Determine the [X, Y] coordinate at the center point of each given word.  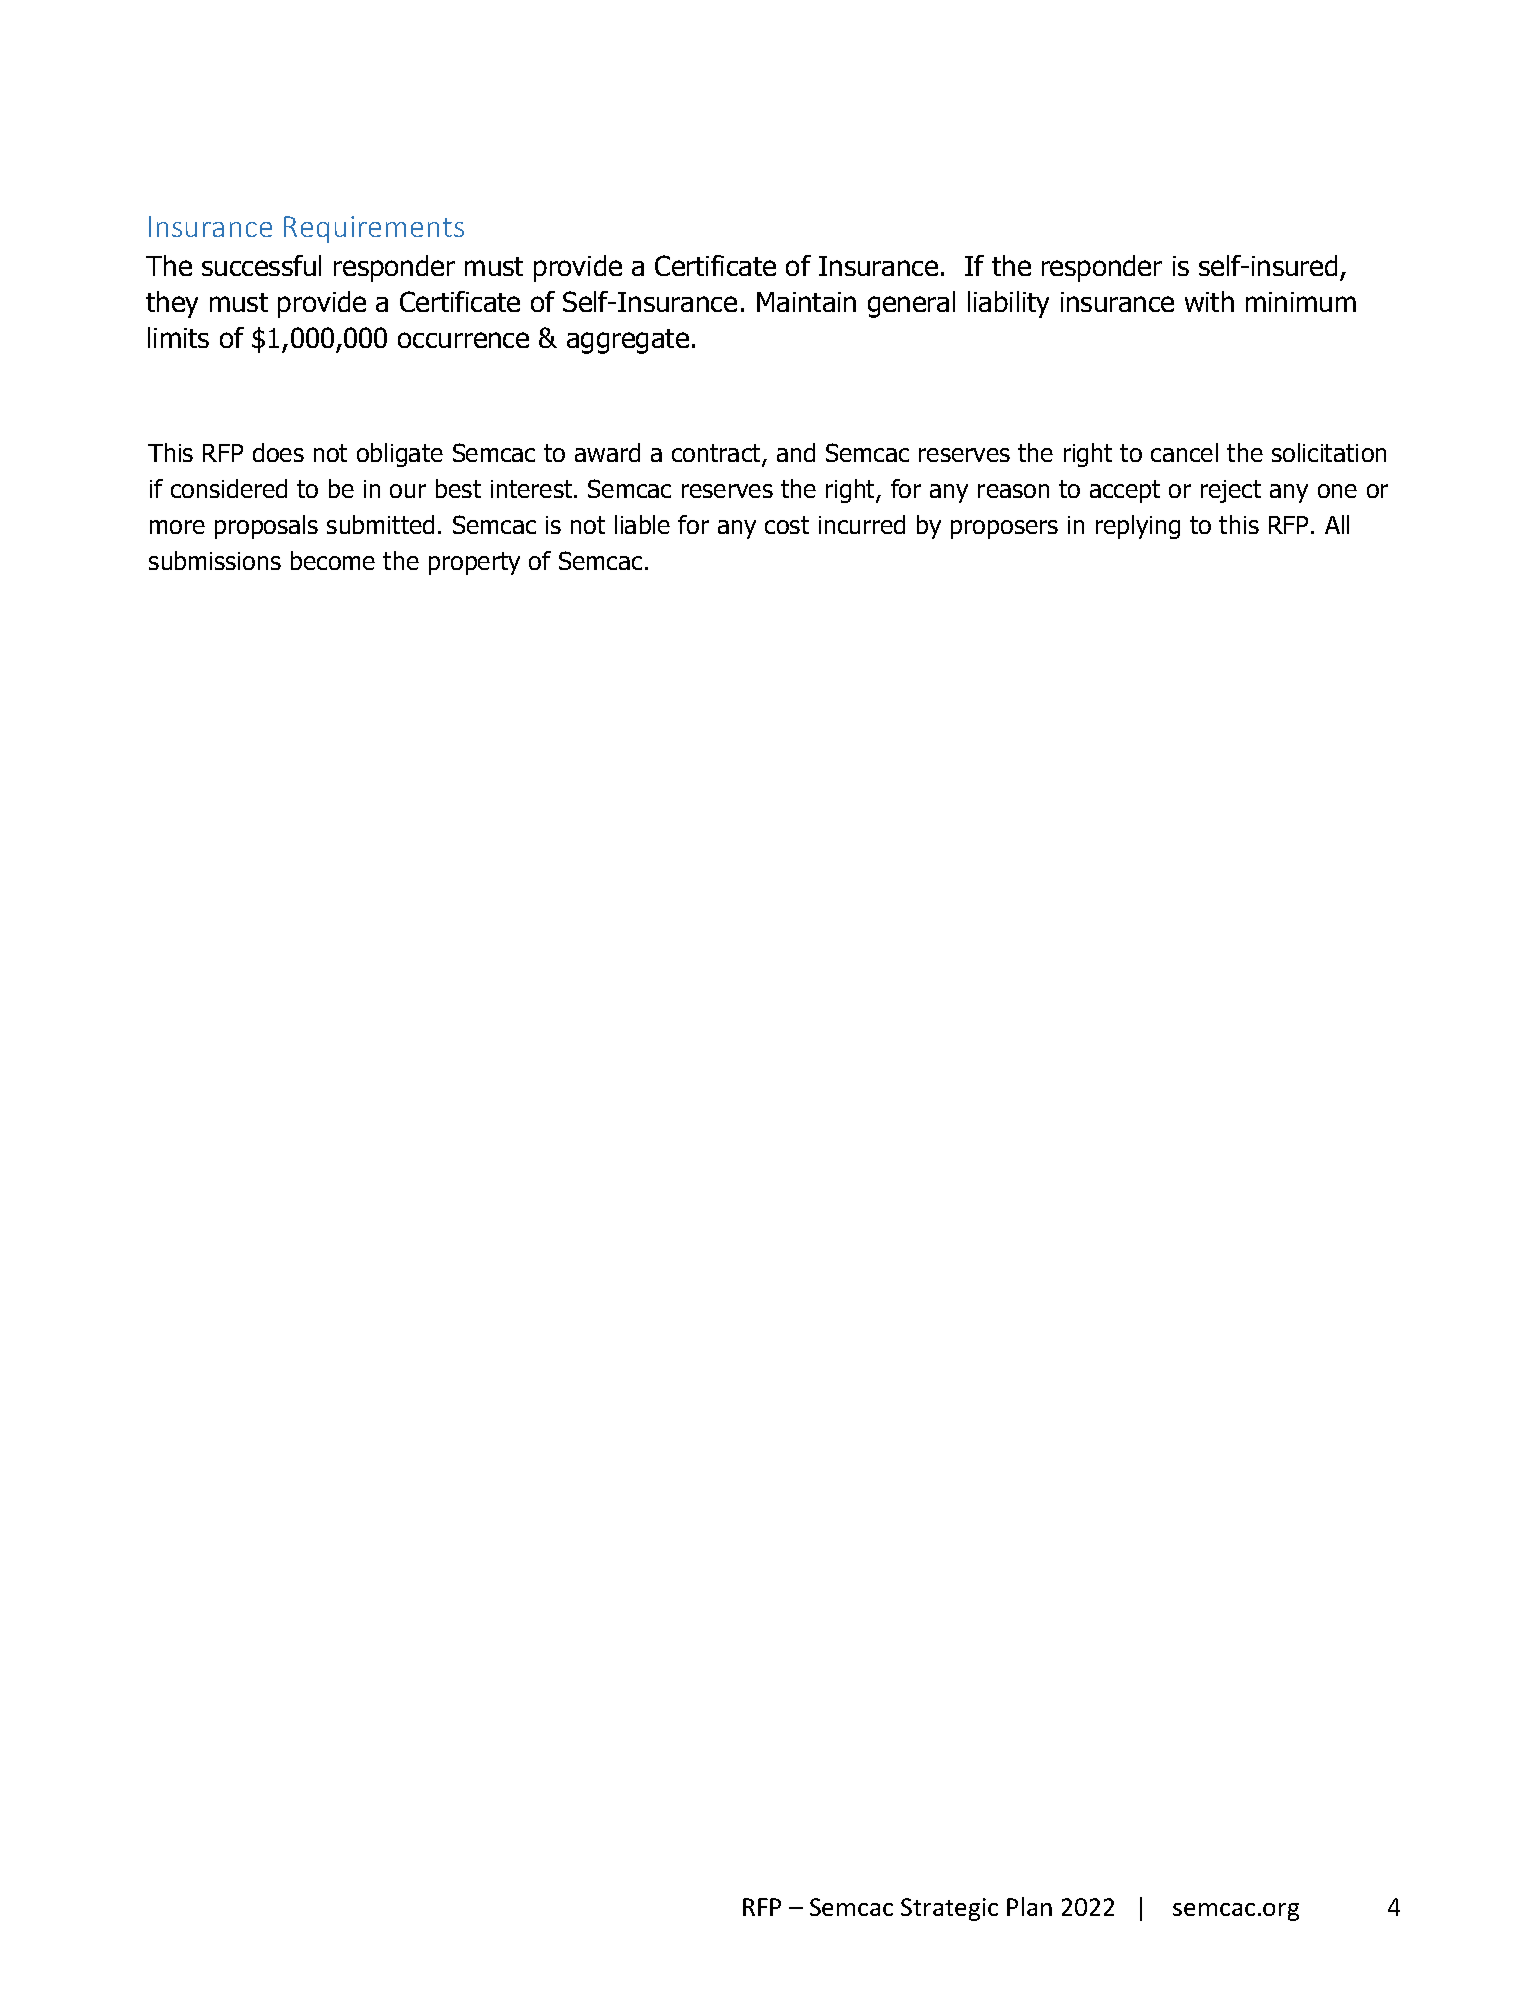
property [474, 563]
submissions [215, 560]
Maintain [806, 302]
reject [1231, 491]
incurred [862, 524]
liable [642, 524]
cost [787, 525]
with [1209, 301]
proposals [266, 527]
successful [261, 265]
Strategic [949, 1909]
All [1337, 524]
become [333, 560]
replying [1138, 527]
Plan [1029, 1906]
